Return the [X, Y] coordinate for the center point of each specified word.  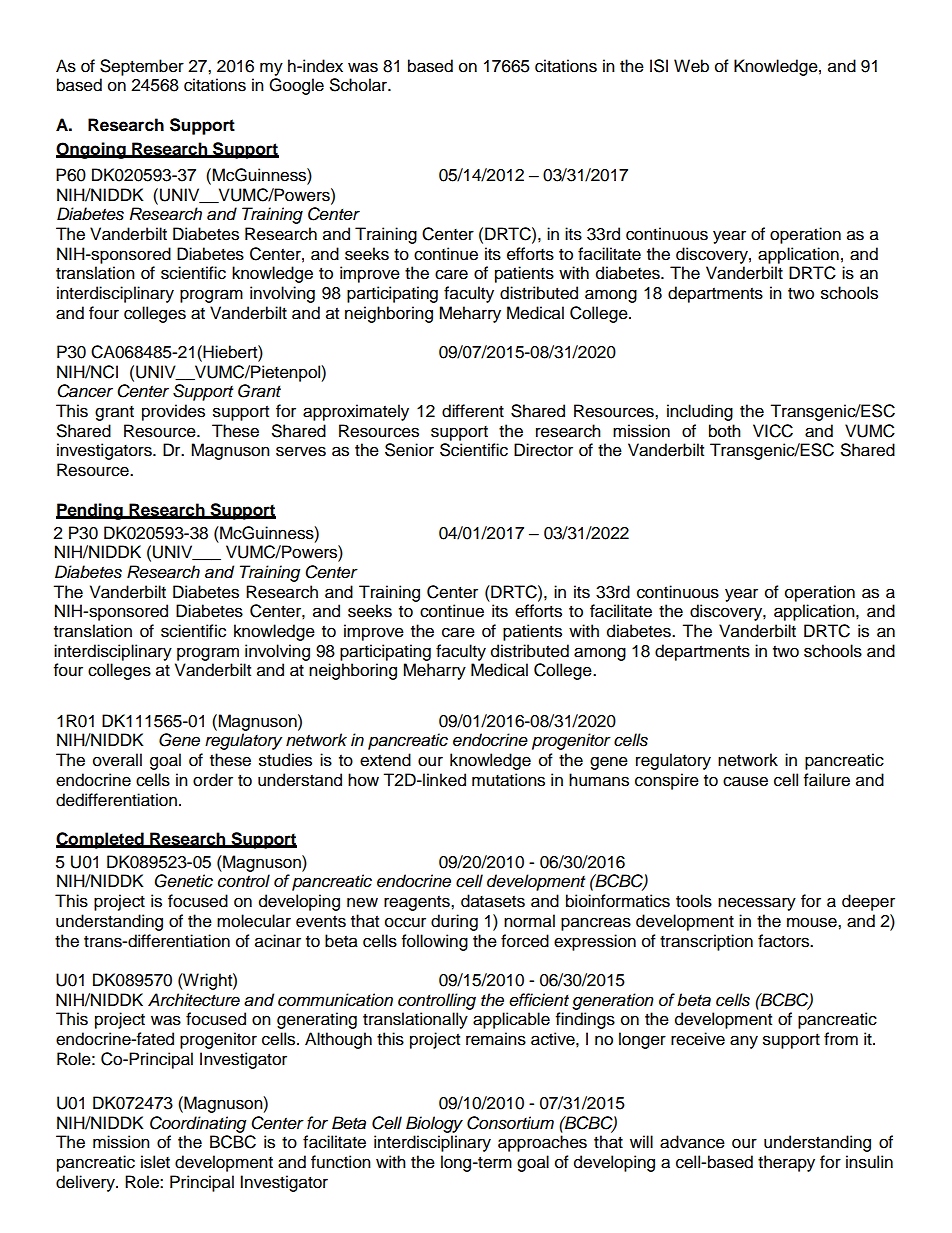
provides [173, 412]
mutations [508, 780]
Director [543, 450]
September [142, 67]
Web [691, 66]
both [725, 431]
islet [155, 1162]
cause [745, 781]
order [213, 780]
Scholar [359, 85]
